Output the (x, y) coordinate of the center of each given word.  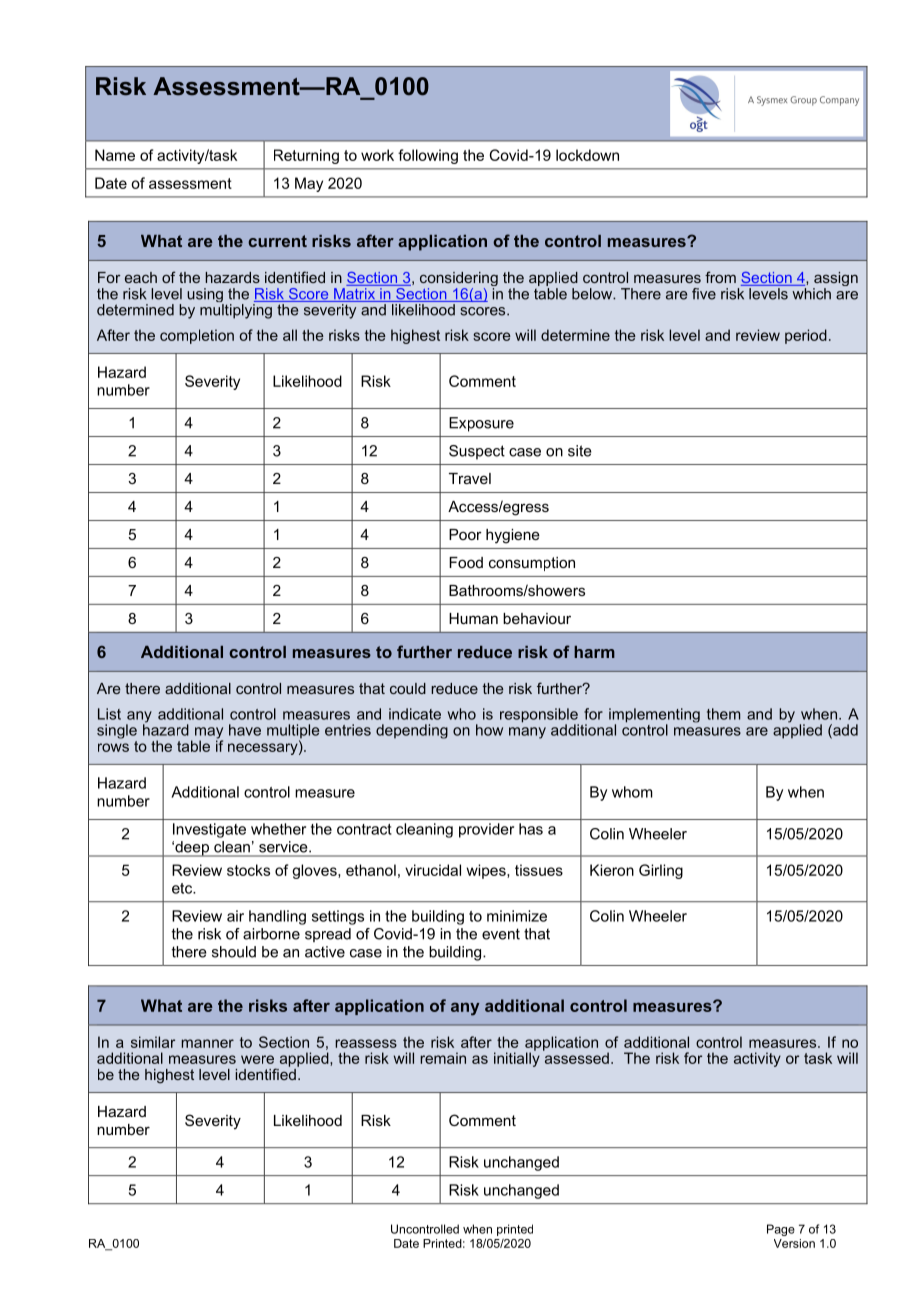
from (720, 277)
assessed (576, 1057)
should (234, 952)
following (428, 156)
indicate (415, 714)
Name (115, 155)
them (723, 714)
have (245, 730)
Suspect (477, 452)
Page (781, 1230)
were (257, 1059)
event (501, 934)
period (806, 336)
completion (197, 336)
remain (443, 1058)
